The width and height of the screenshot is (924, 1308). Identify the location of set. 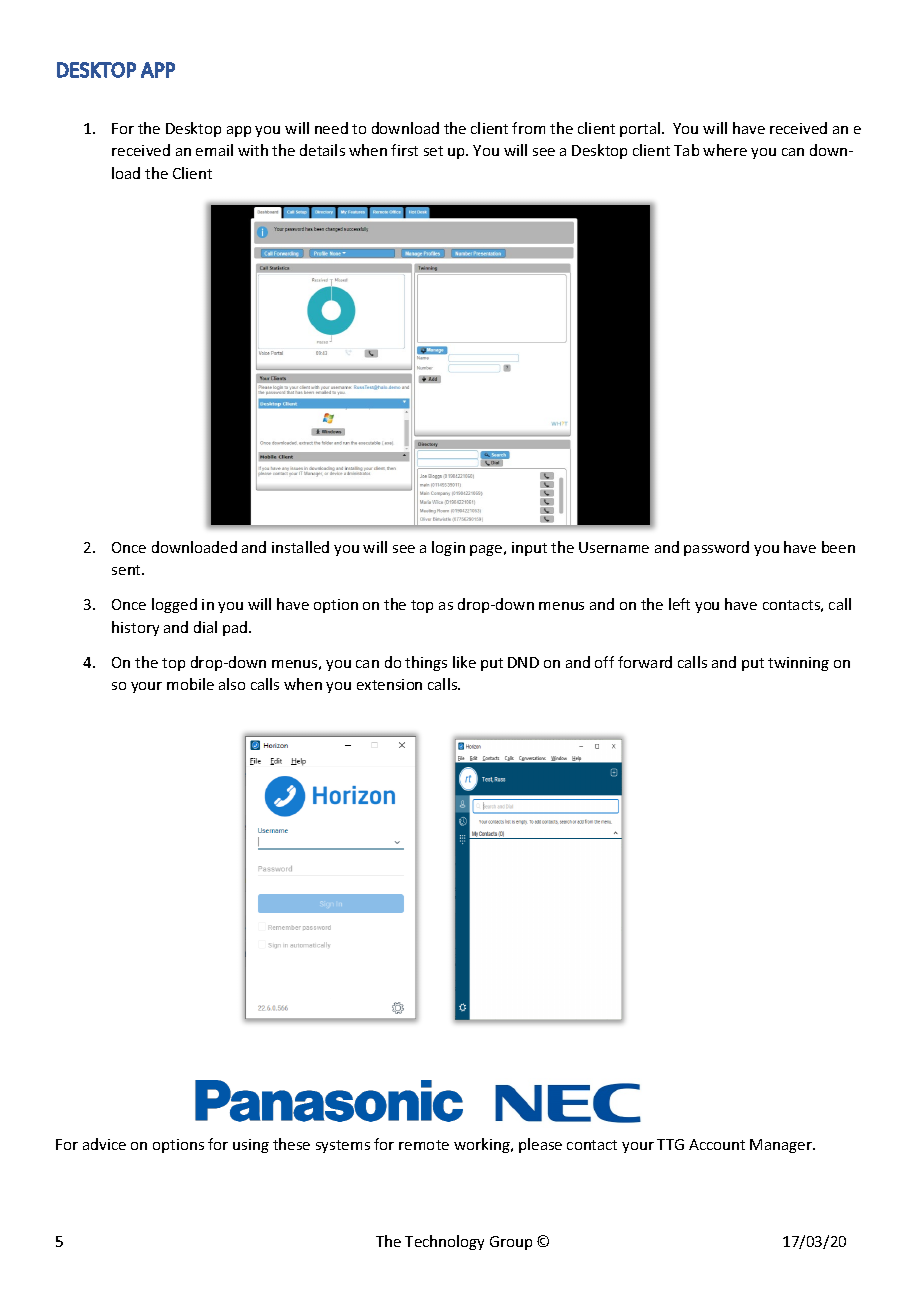
(433, 151).
